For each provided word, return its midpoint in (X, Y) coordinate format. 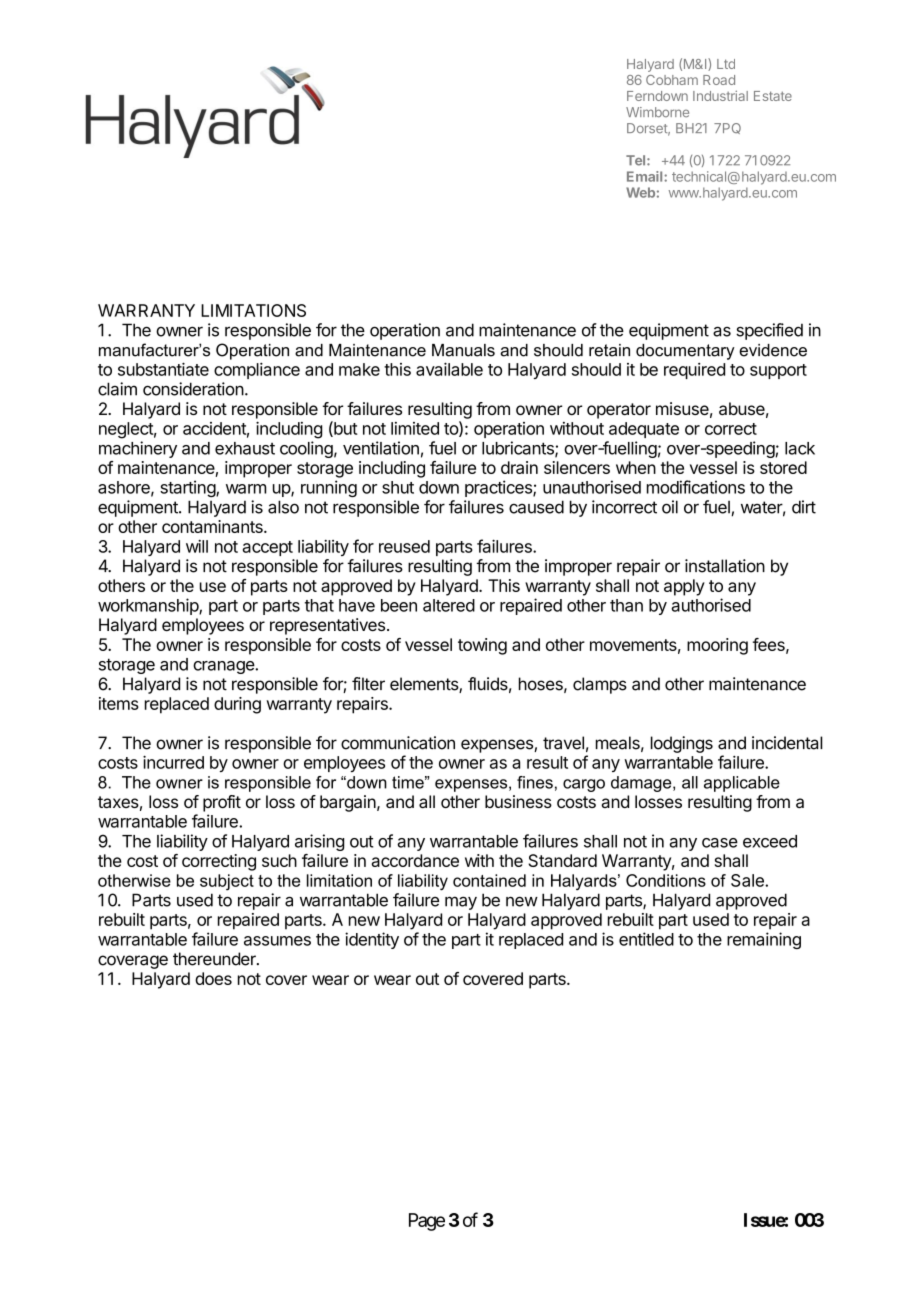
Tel (637, 160)
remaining (764, 940)
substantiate (163, 369)
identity (372, 940)
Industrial (720, 95)
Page (427, 1222)
